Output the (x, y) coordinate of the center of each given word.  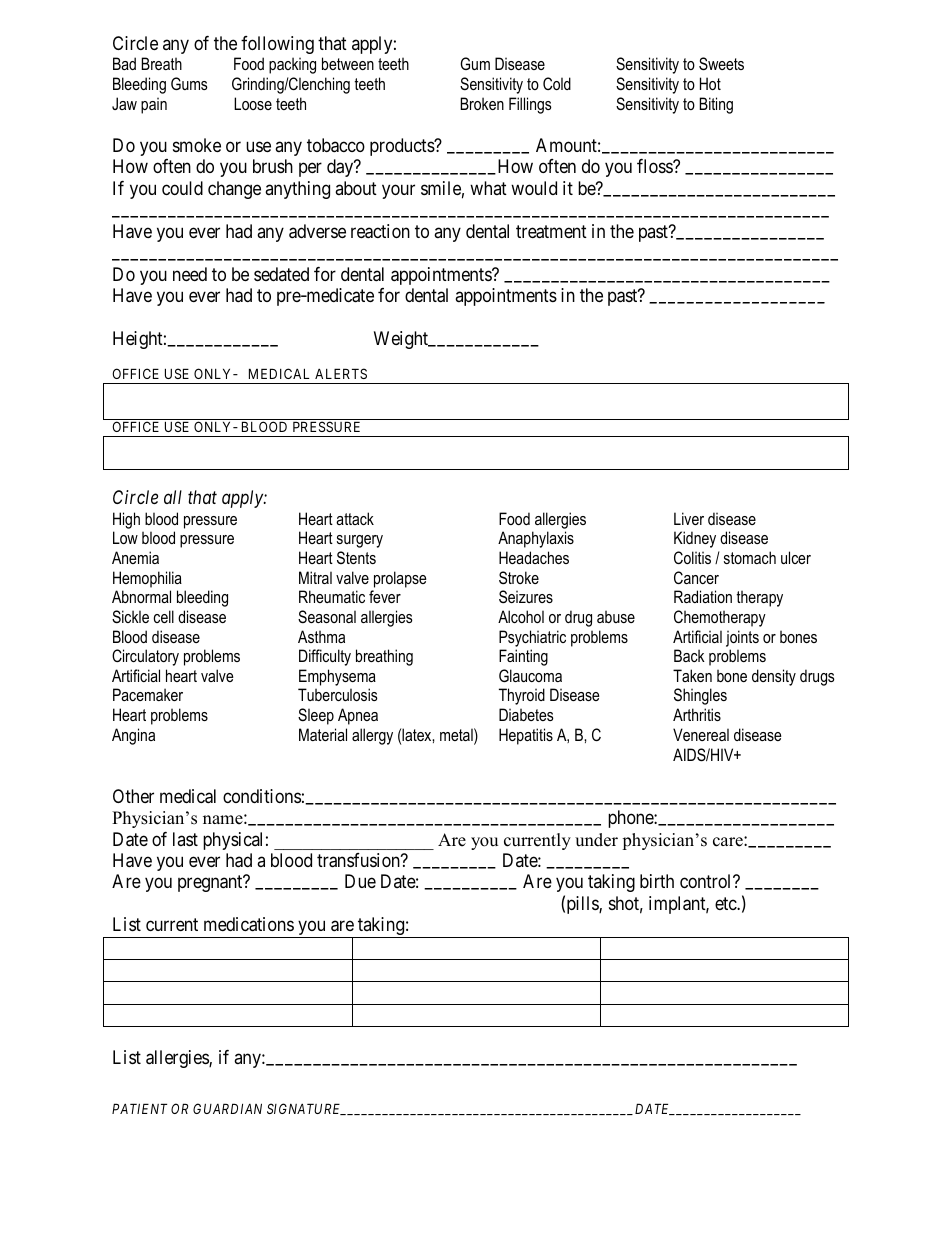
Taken (692, 675)
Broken (482, 103)
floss (655, 166)
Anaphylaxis (536, 539)
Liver (689, 518)
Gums (189, 83)
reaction (380, 231)
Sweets (721, 64)
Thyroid (522, 696)
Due (360, 881)
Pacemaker (148, 694)
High (126, 520)
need (190, 274)
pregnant (211, 884)
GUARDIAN (227, 1108)
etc (726, 903)
